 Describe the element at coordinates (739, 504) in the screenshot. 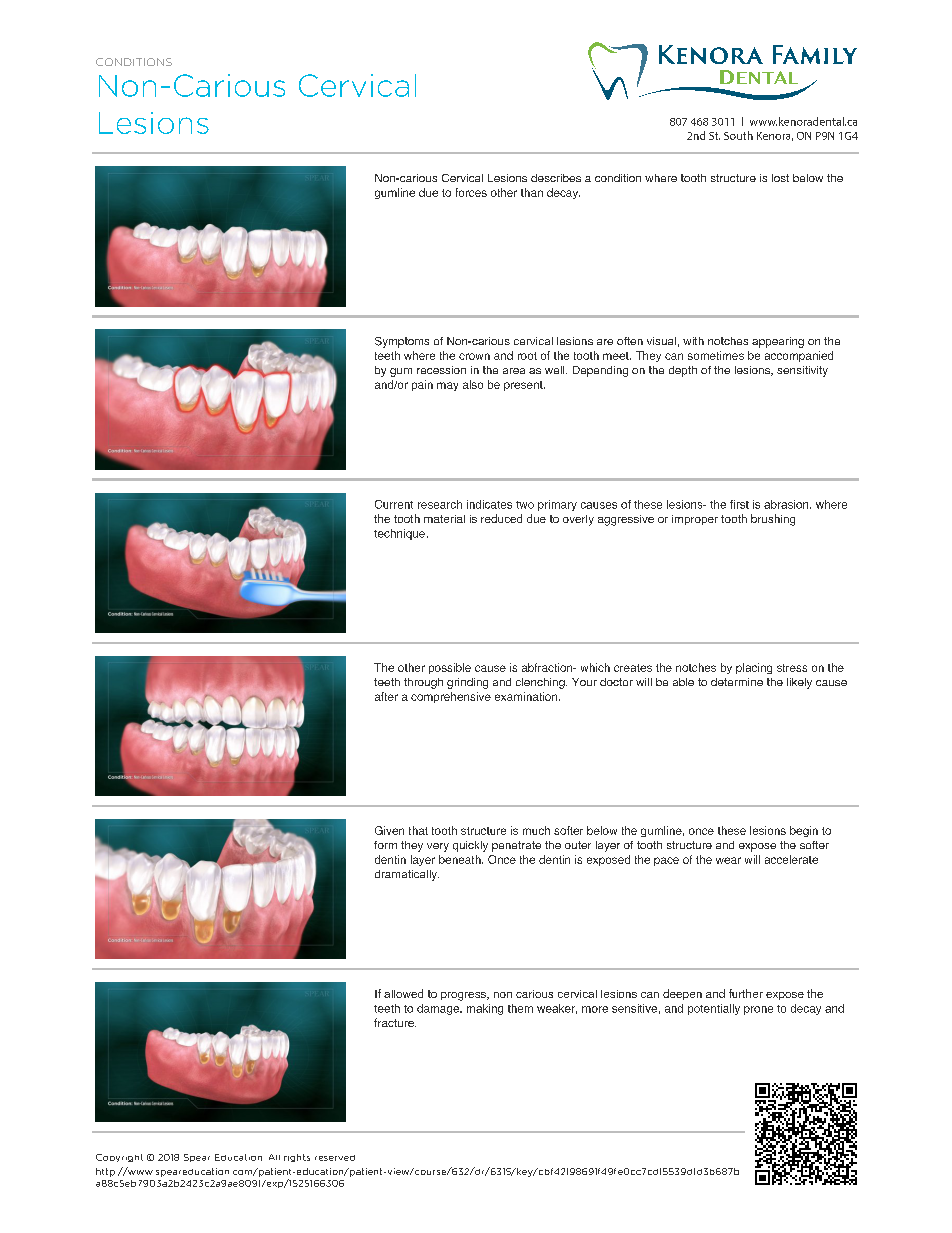

I see `first` at that location.
